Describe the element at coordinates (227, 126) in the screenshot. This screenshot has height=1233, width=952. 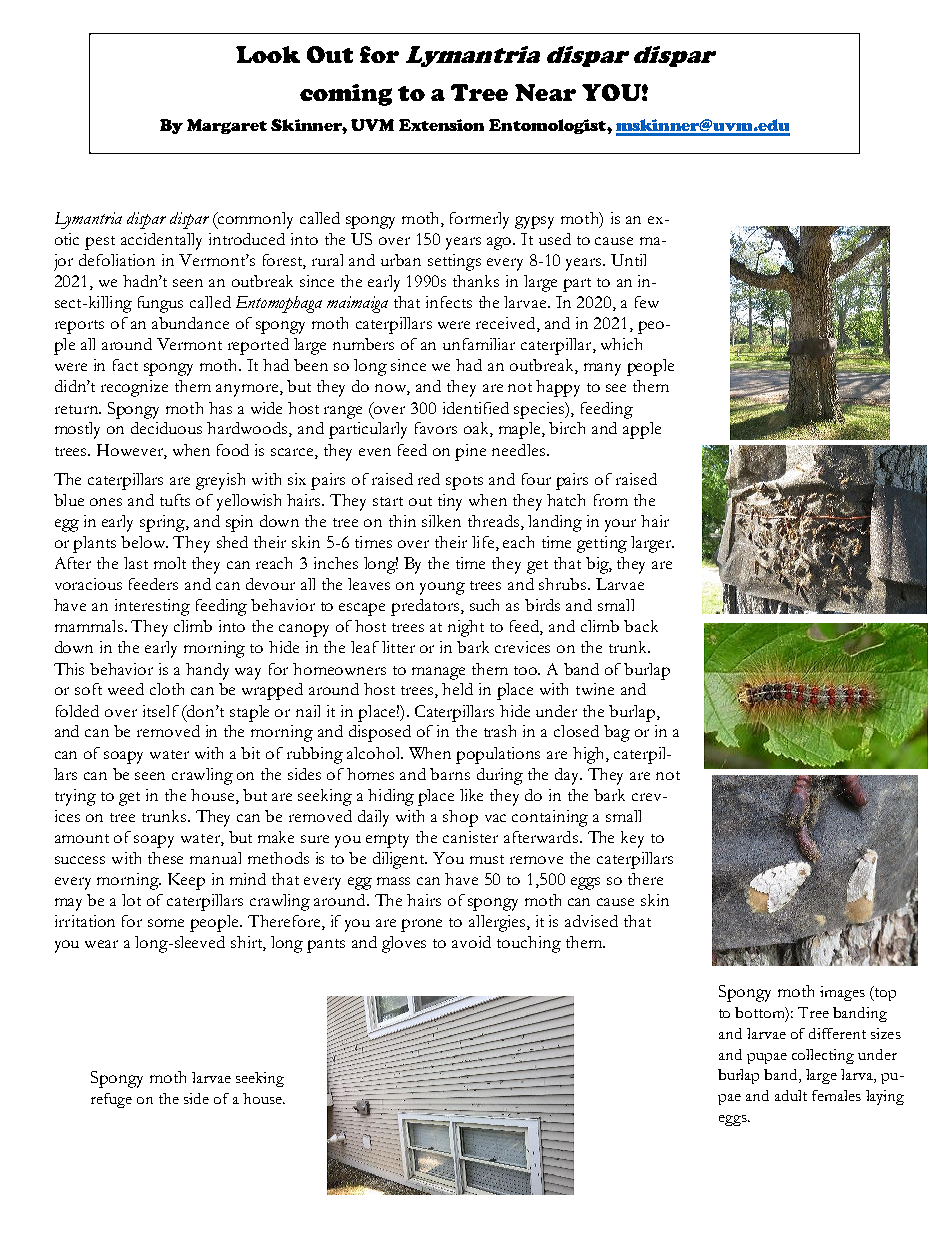
I see `Margaret` at that location.
